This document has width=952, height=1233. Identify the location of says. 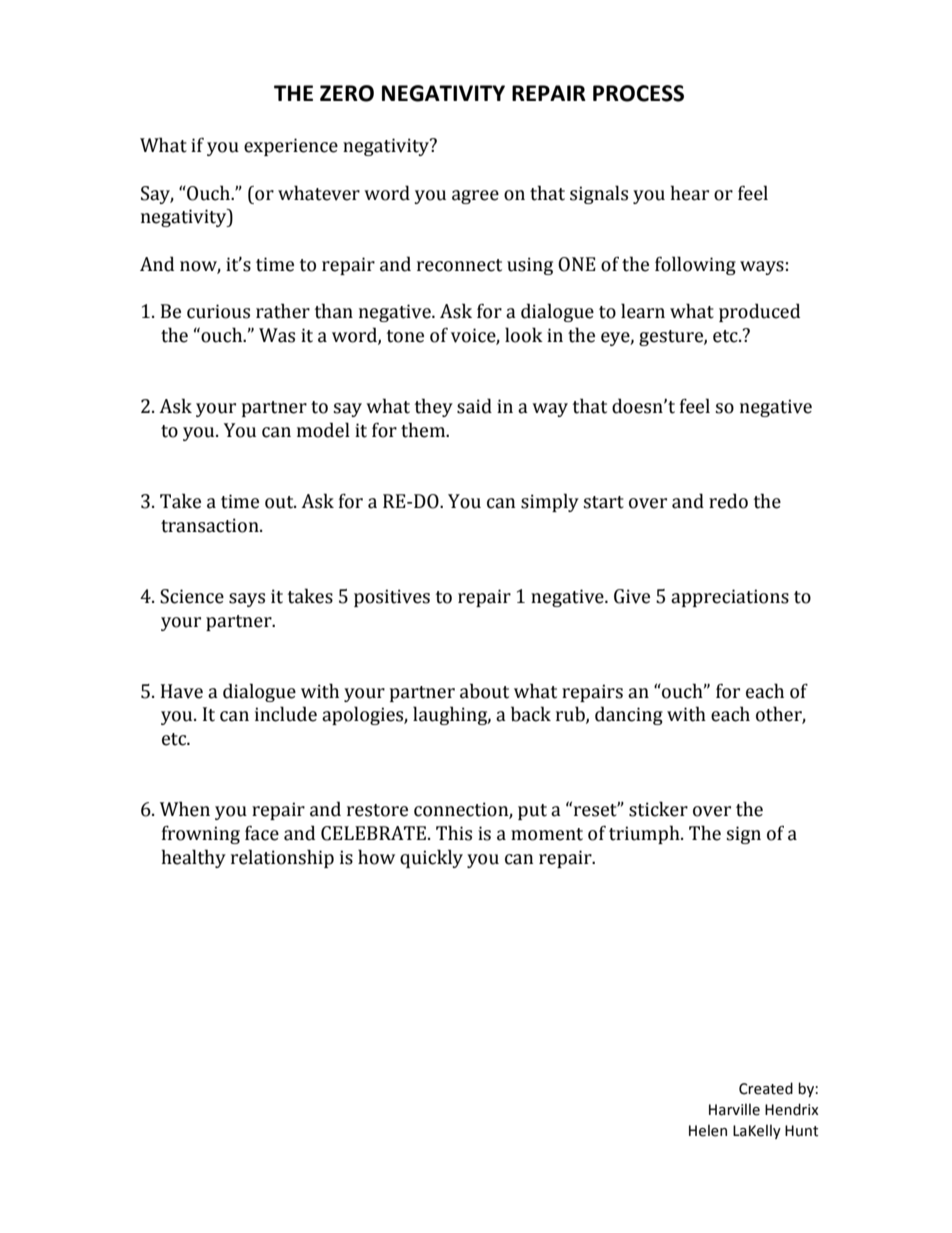
(247, 600).
